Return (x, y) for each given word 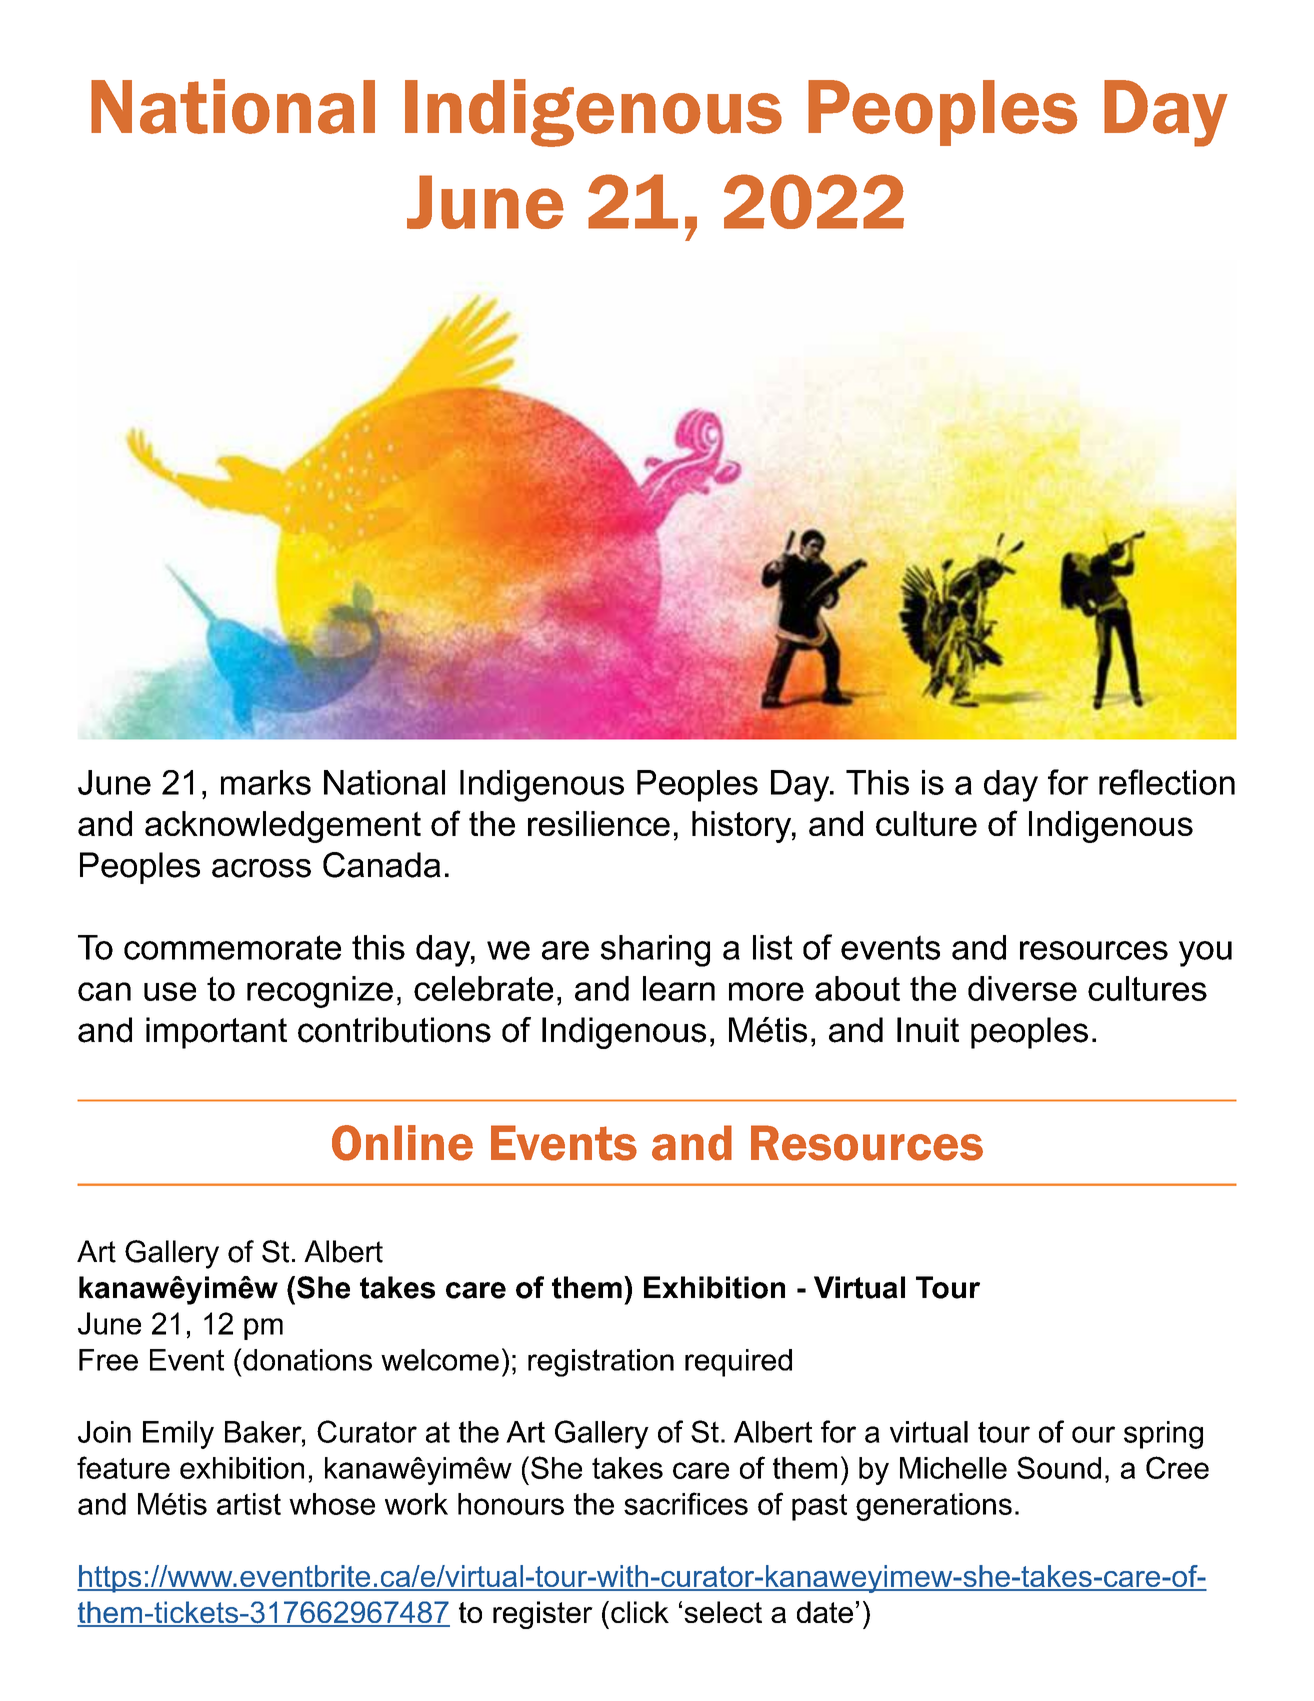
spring (1163, 1435)
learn (679, 988)
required (738, 1363)
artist (249, 1504)
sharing (655, 951)
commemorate (232, 947)
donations (306, 1359)
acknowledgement (283, 827)
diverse (1022, 988)
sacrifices (686, 1503)
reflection (1167, 782)
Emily (178, 1435)
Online (402, 1143)
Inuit (928, 1030)
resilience (599, 823)
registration (601, 1363)
